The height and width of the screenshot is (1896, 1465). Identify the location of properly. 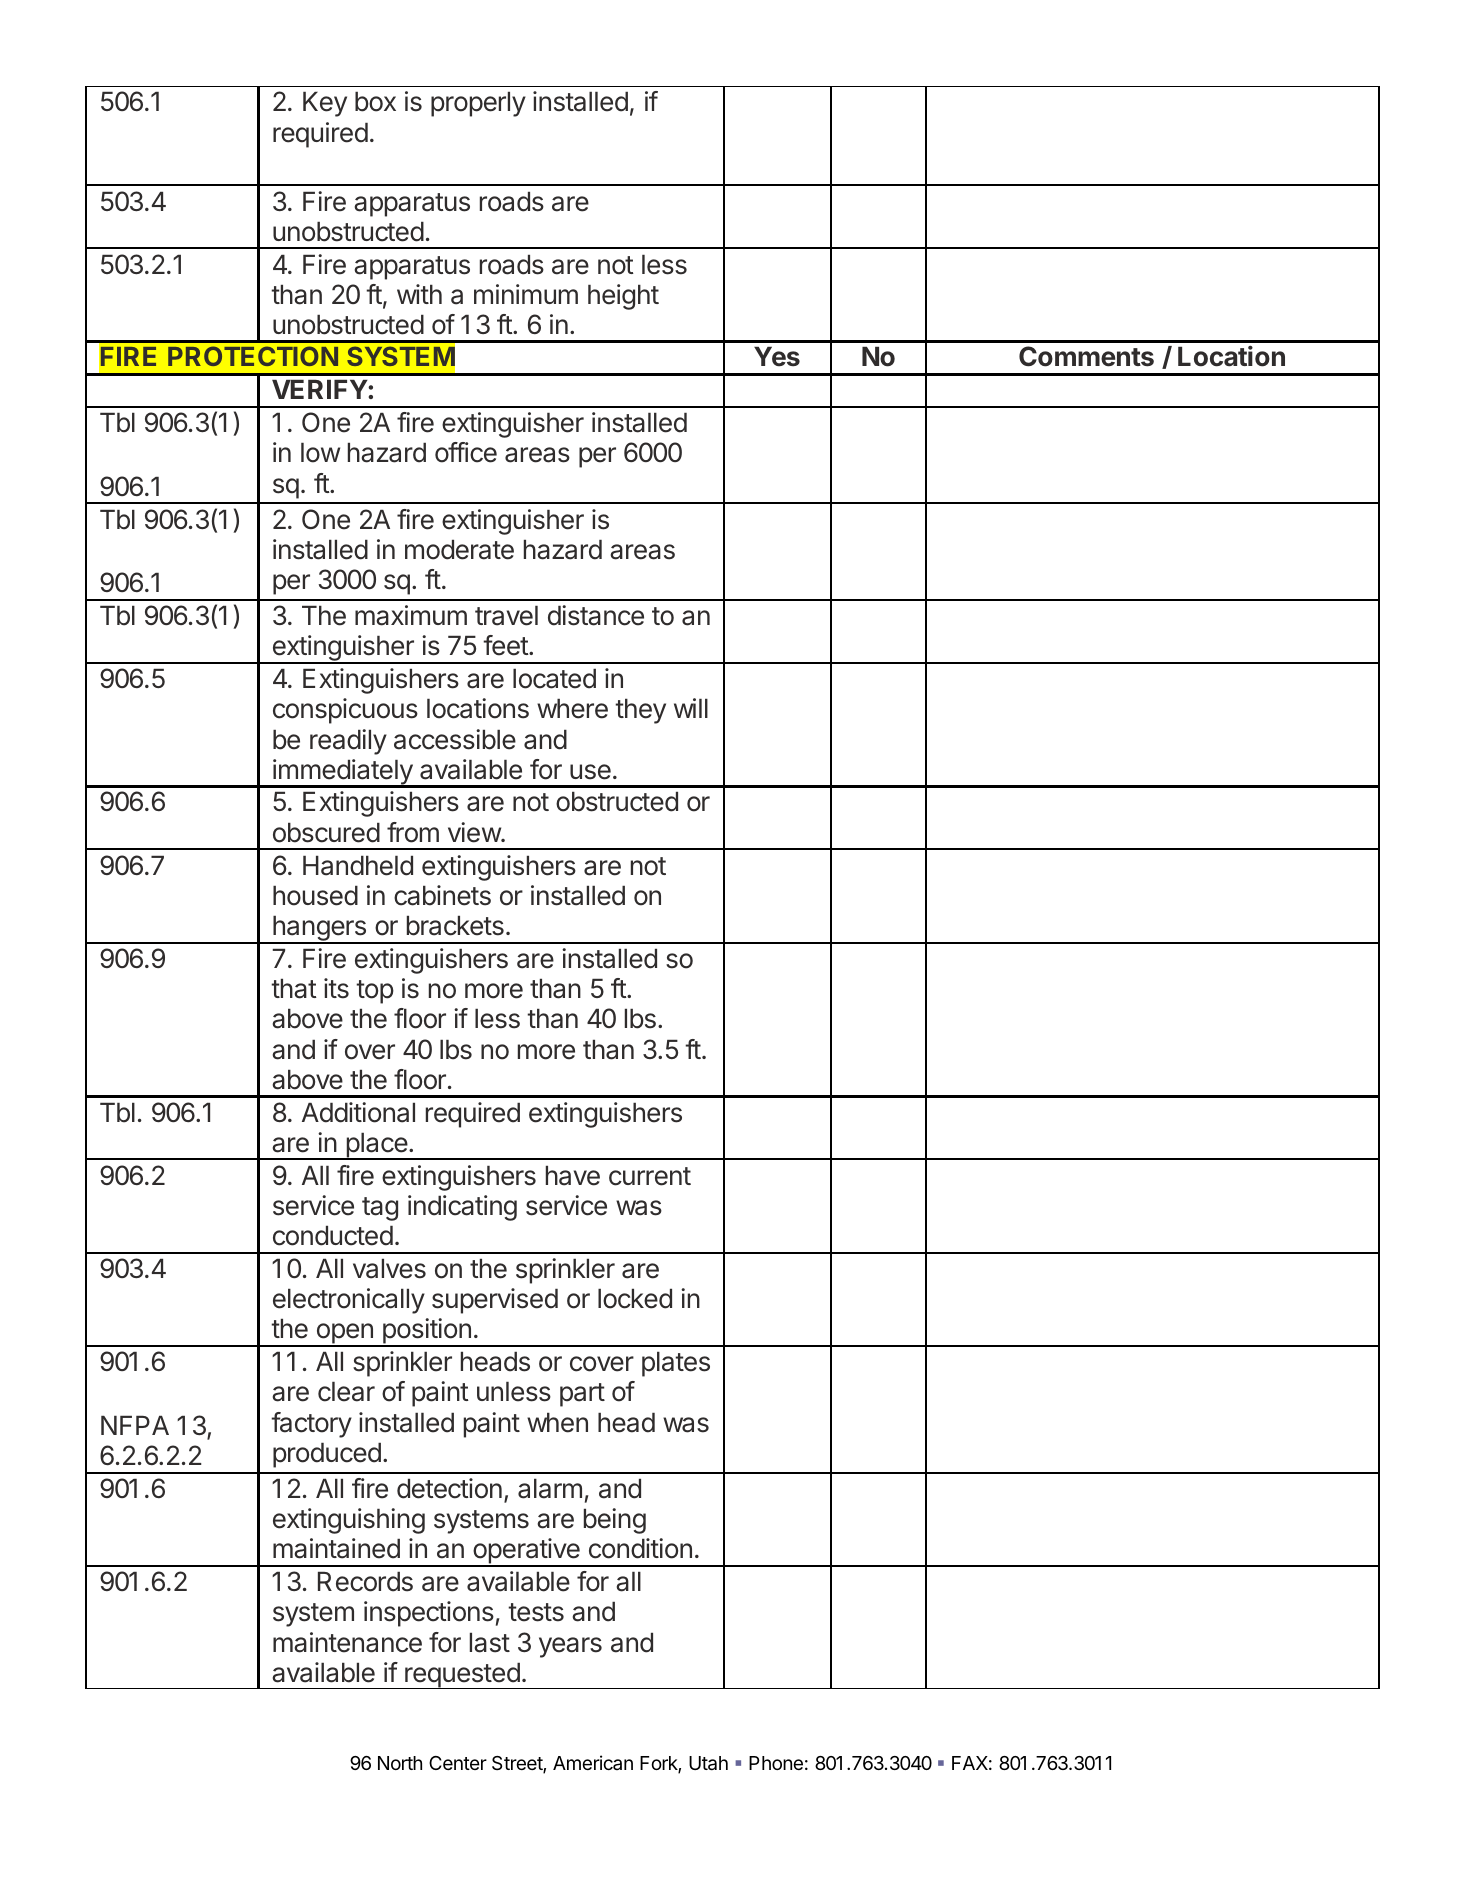
(478, 104).
